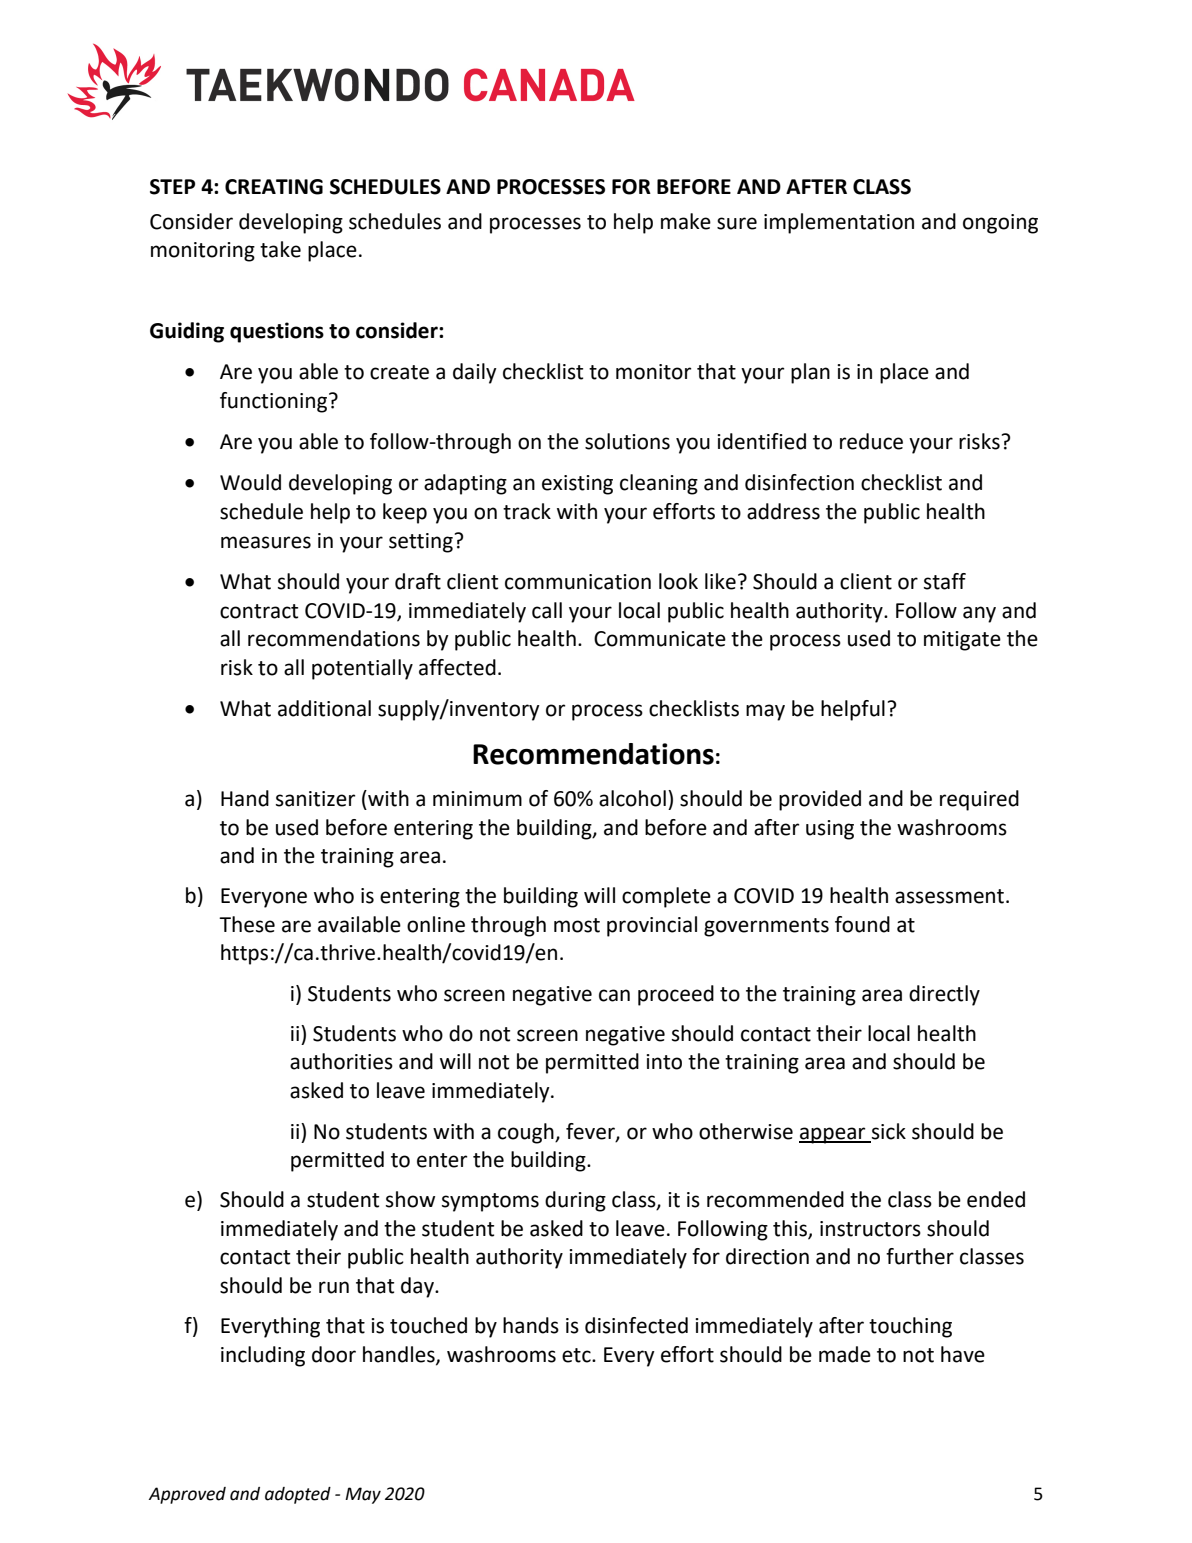  What do you see at coordinates (632, 798) in the screenshot?
I see `alcohol` at bounding box center [632, 798].
